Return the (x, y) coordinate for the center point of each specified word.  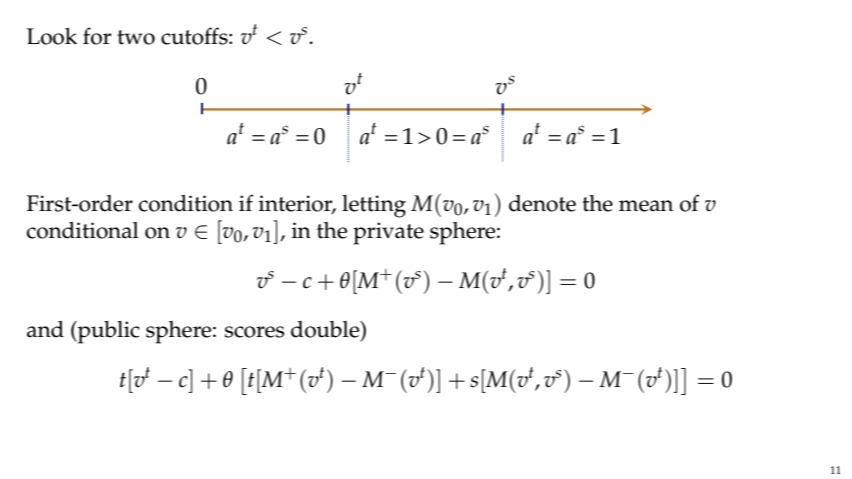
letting (374, 206)
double (326, 330)
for (97, 36)
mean (646, 206)
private (388, 233)
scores (255, 332)
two (136, 37)
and (45, 329)
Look (52, 36)
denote (542, 203)
